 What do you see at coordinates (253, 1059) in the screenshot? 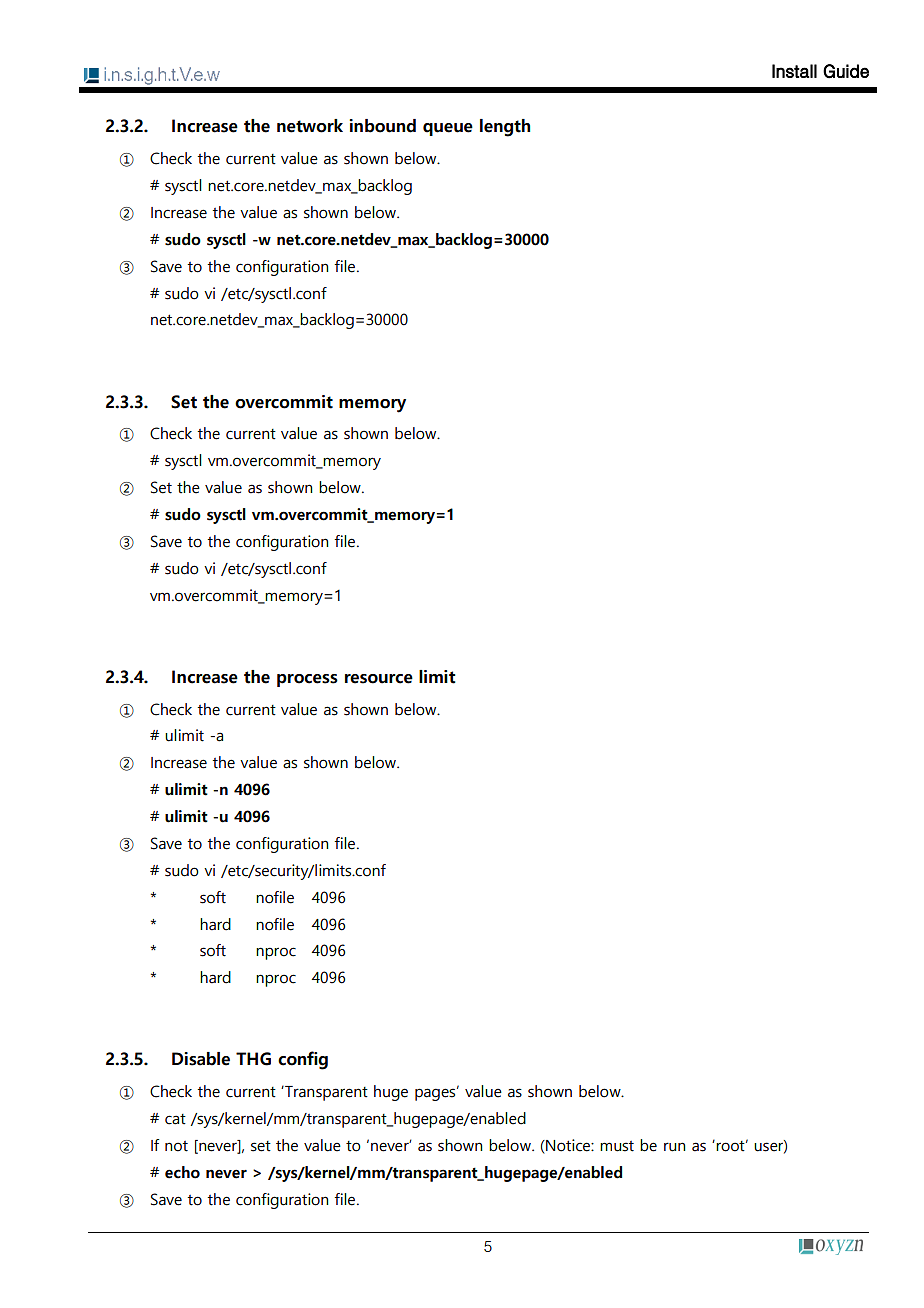
I see `THG` at bounding box center [253, 1059].
